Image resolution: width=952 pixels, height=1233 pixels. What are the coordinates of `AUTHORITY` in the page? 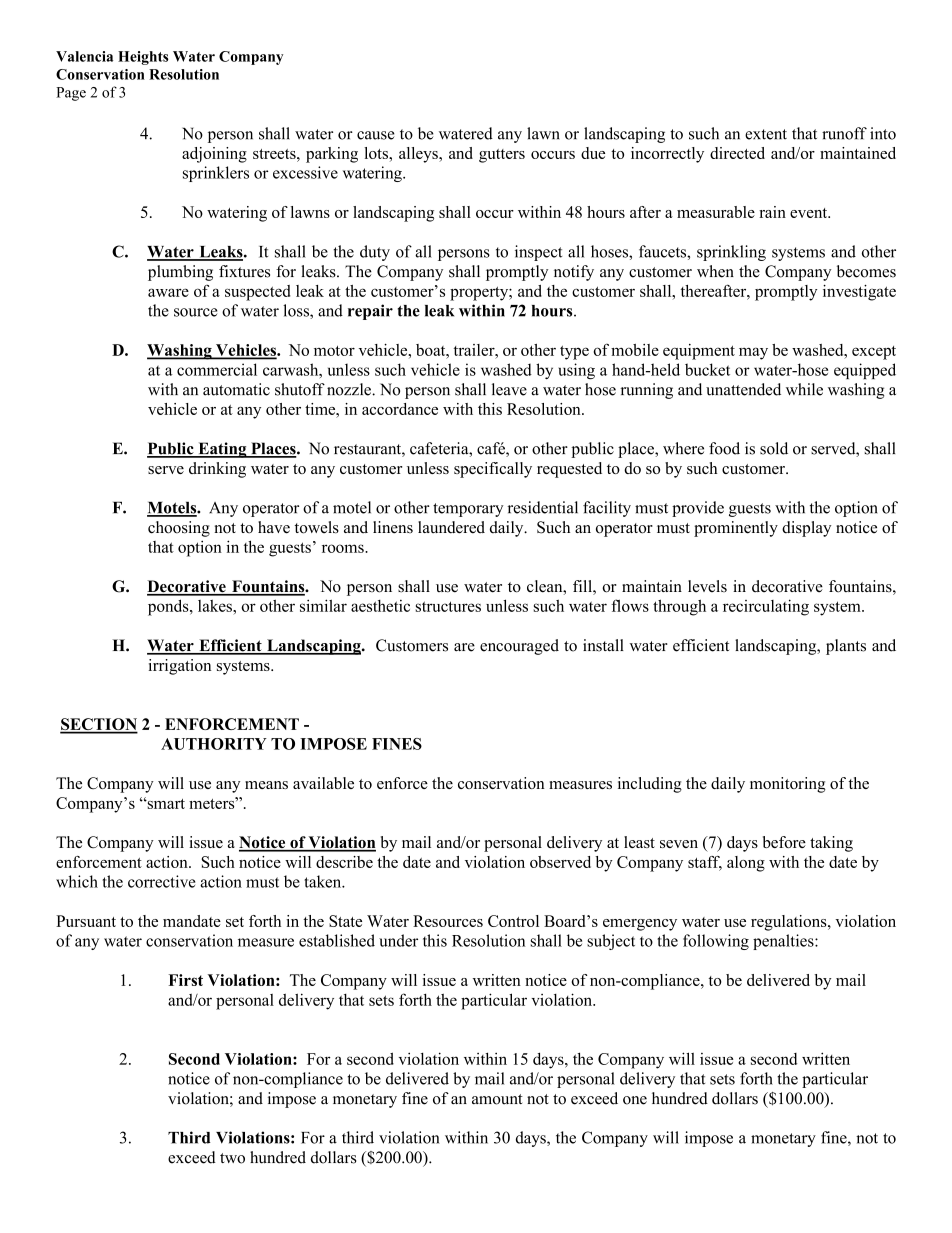 It's located at (214, 744).
